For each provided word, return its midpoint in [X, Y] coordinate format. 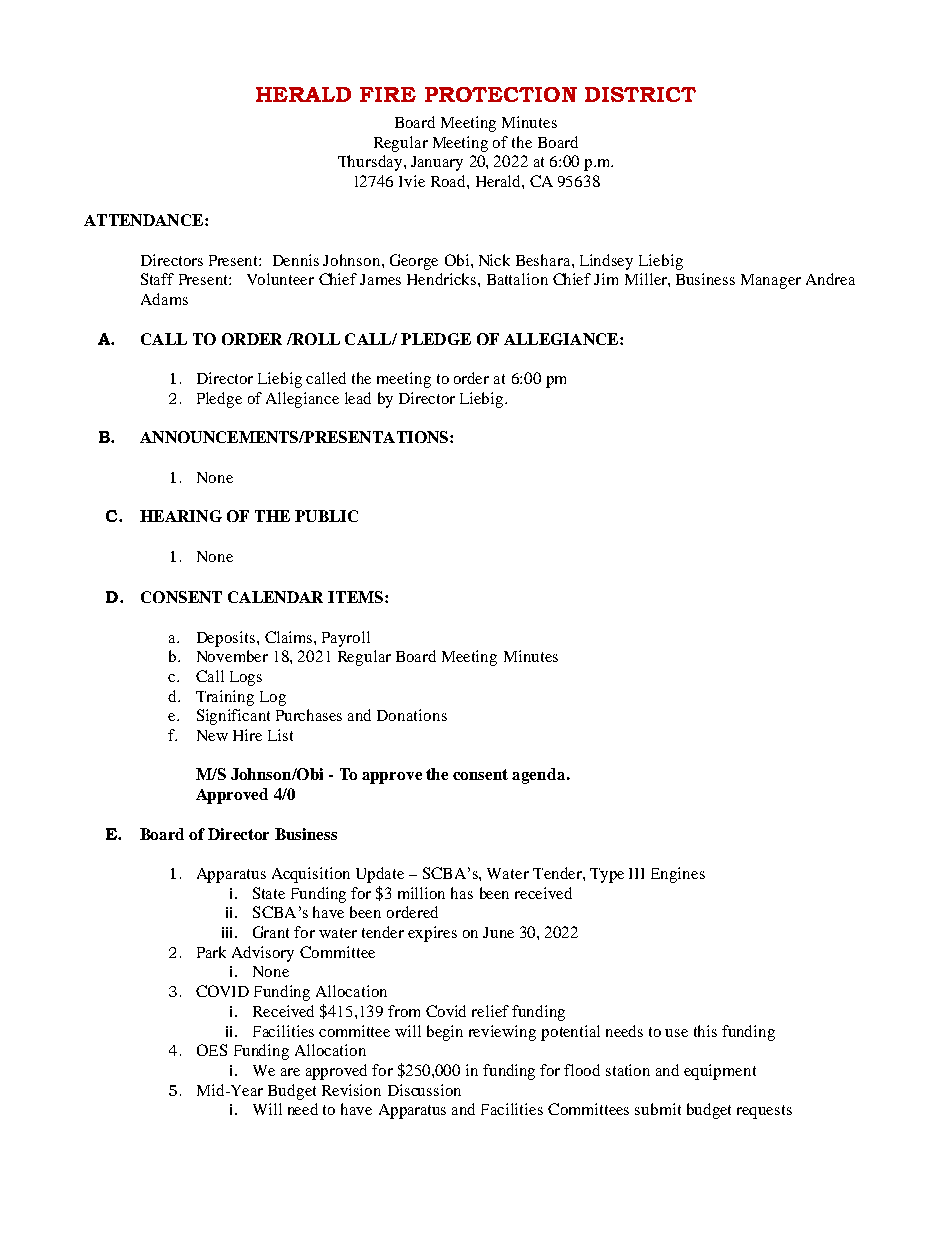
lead [358, 398]
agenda [540, 776]
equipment [720, 1072]
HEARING [181, 516]
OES [212, 1050]
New [212, 735]
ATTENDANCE [145, 220]
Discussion [424, 1090]
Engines [678, 875]
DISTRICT [640, 94]
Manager [771, 281]
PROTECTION [501, 94]
